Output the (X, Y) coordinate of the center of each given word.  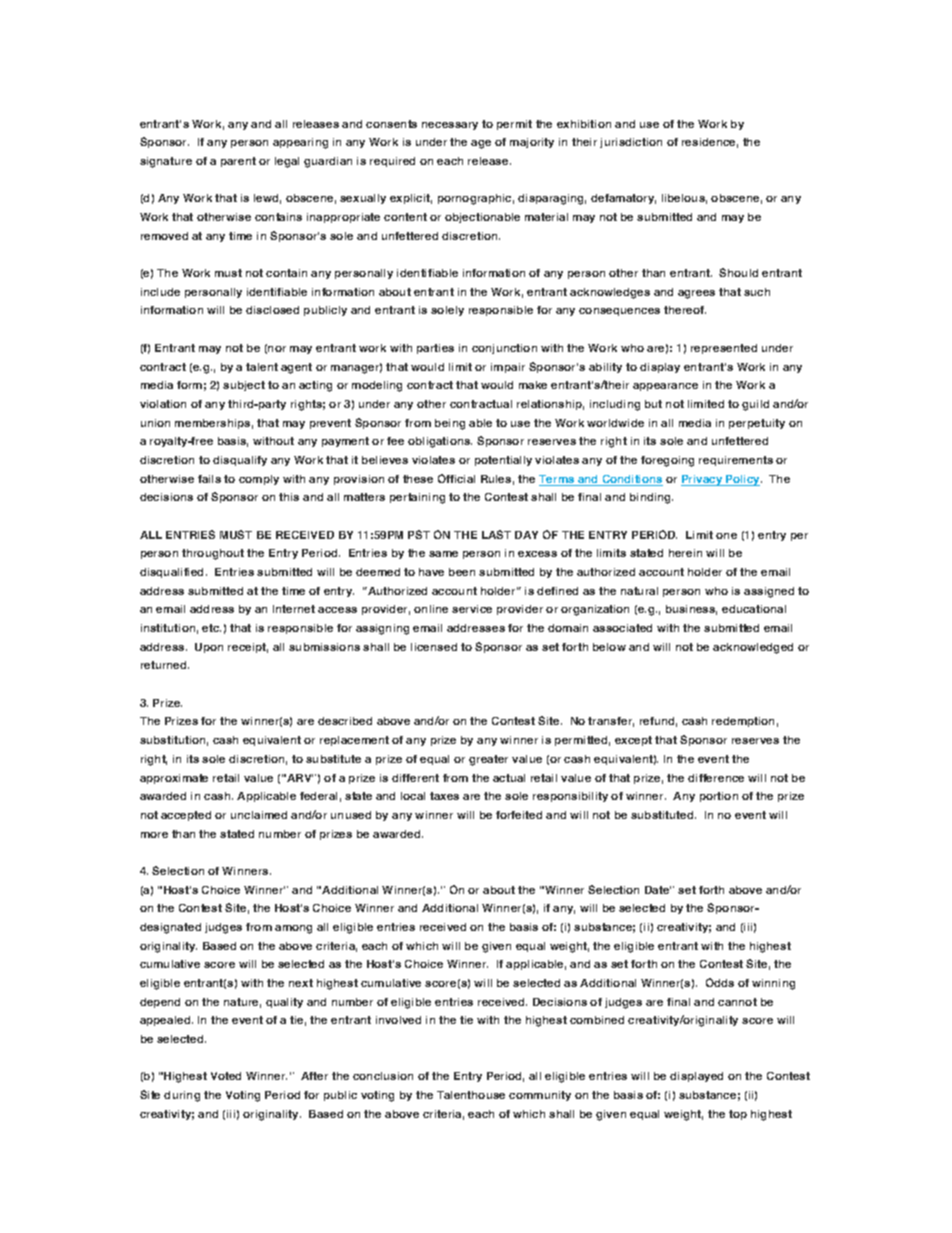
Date (658, 890)
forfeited (519, 815)
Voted (226, 1076)
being (450, 424)
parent (238, 162)
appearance (665, 387)
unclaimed (259, 815)
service (472, 609)
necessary (450, 126)
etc (211, 628)
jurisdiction (631, 143)
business (691, 610)
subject (244, 386)
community (540, 1096)
